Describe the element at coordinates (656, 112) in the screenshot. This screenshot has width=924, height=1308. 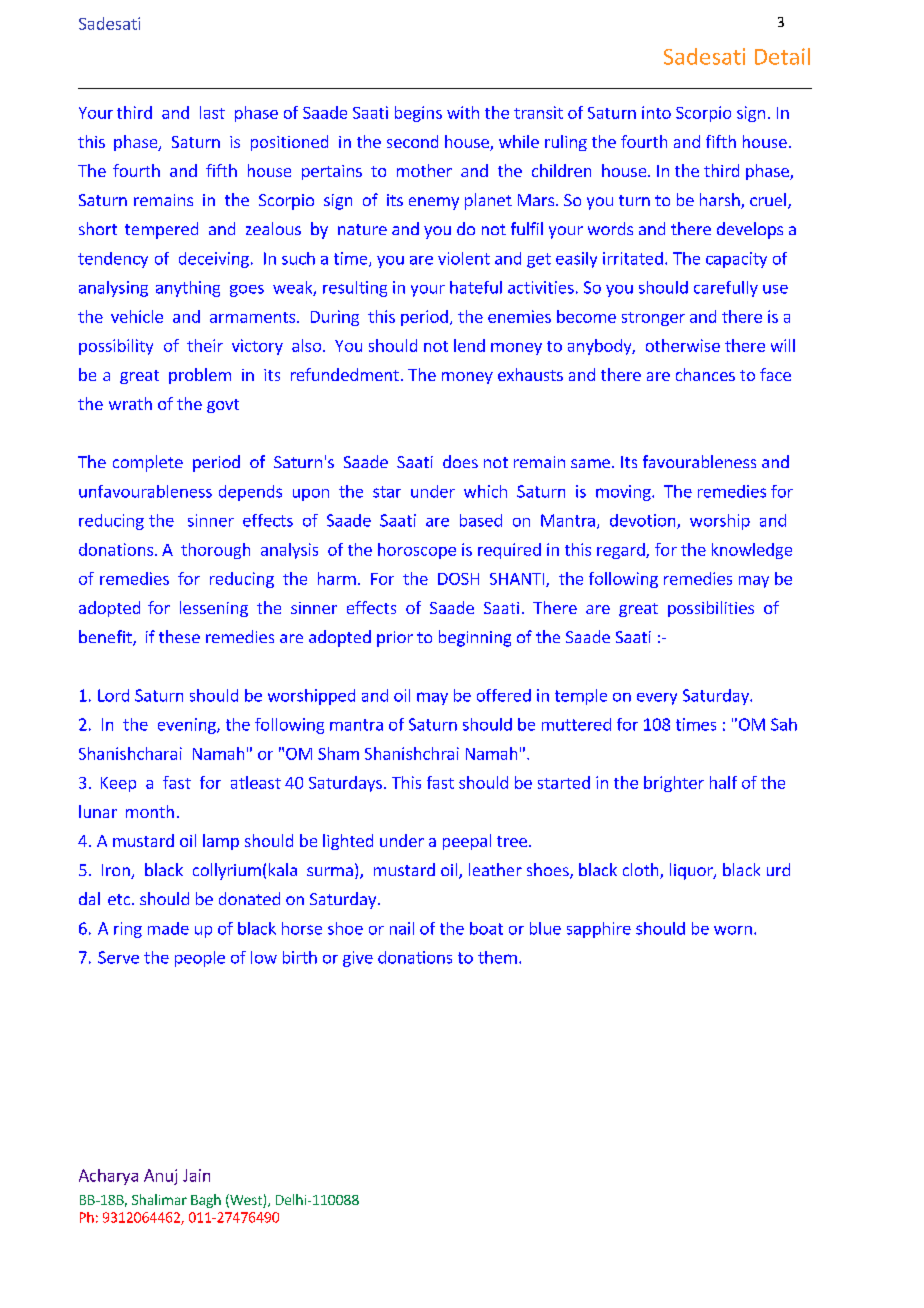
I see `into` at that location.
